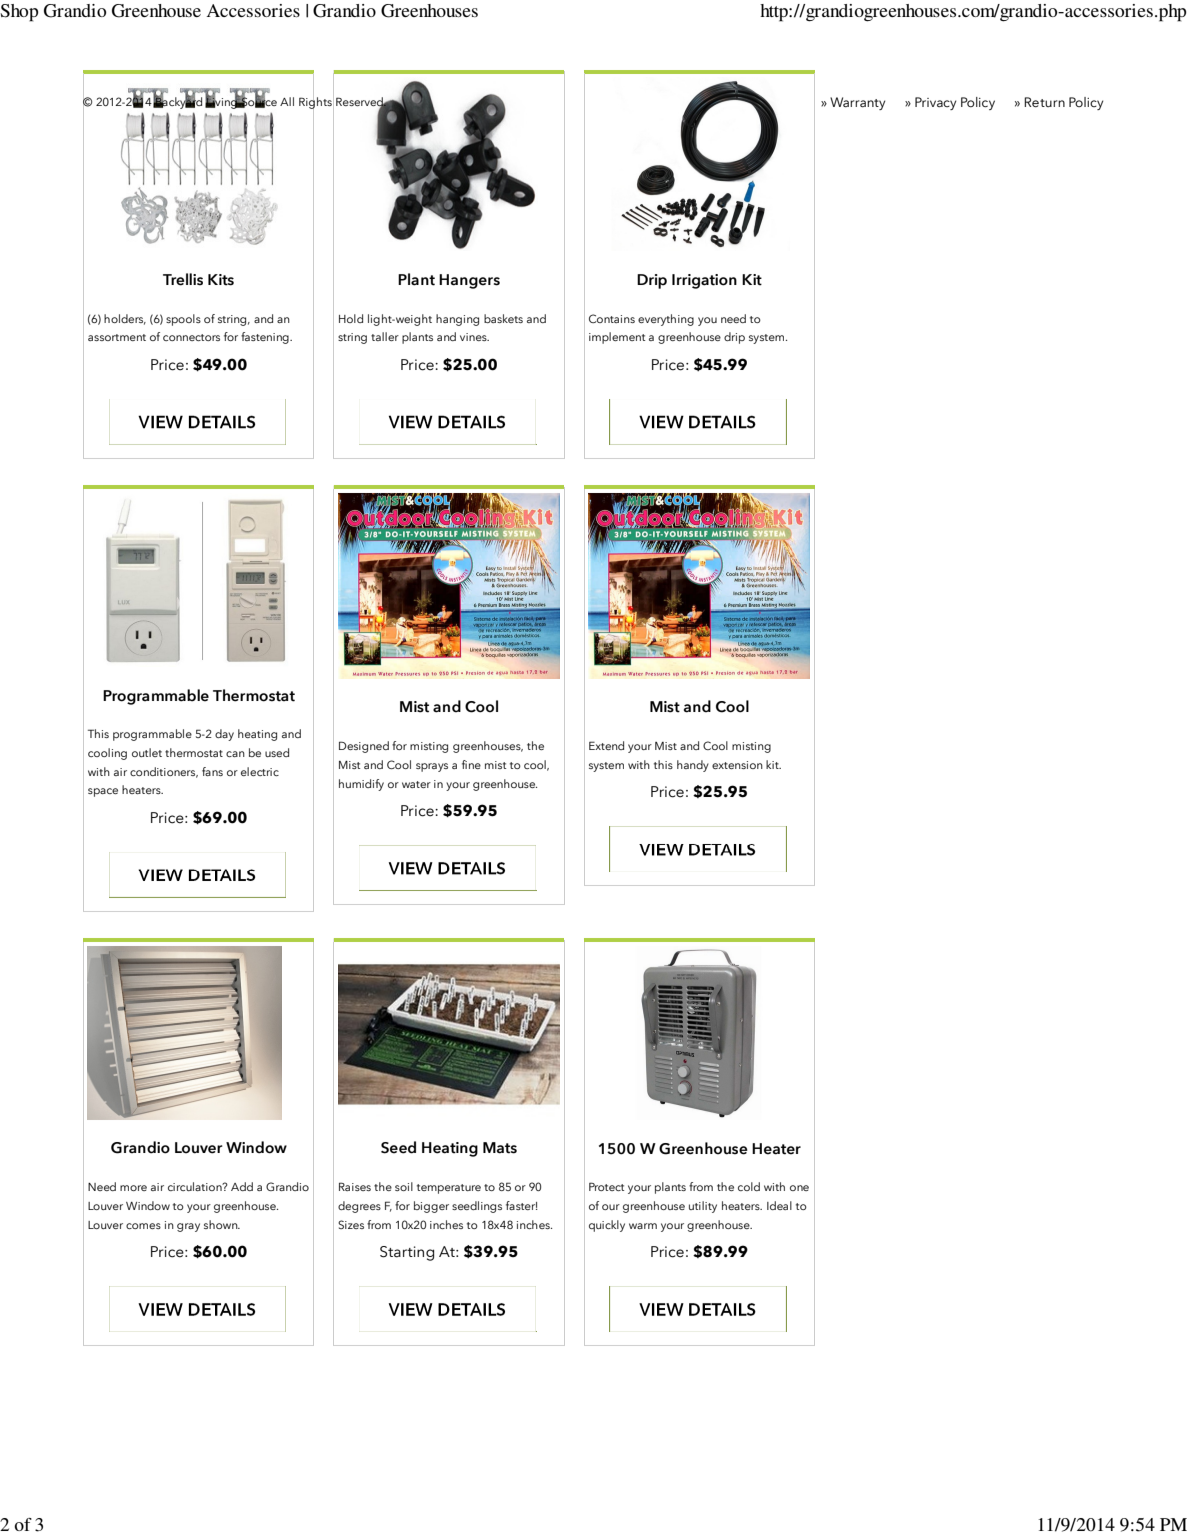 The image size is (1187, 1536). What do you see at coordinates (474, 337) in the document?
I see `vines` at bounding box center [474, 337].
